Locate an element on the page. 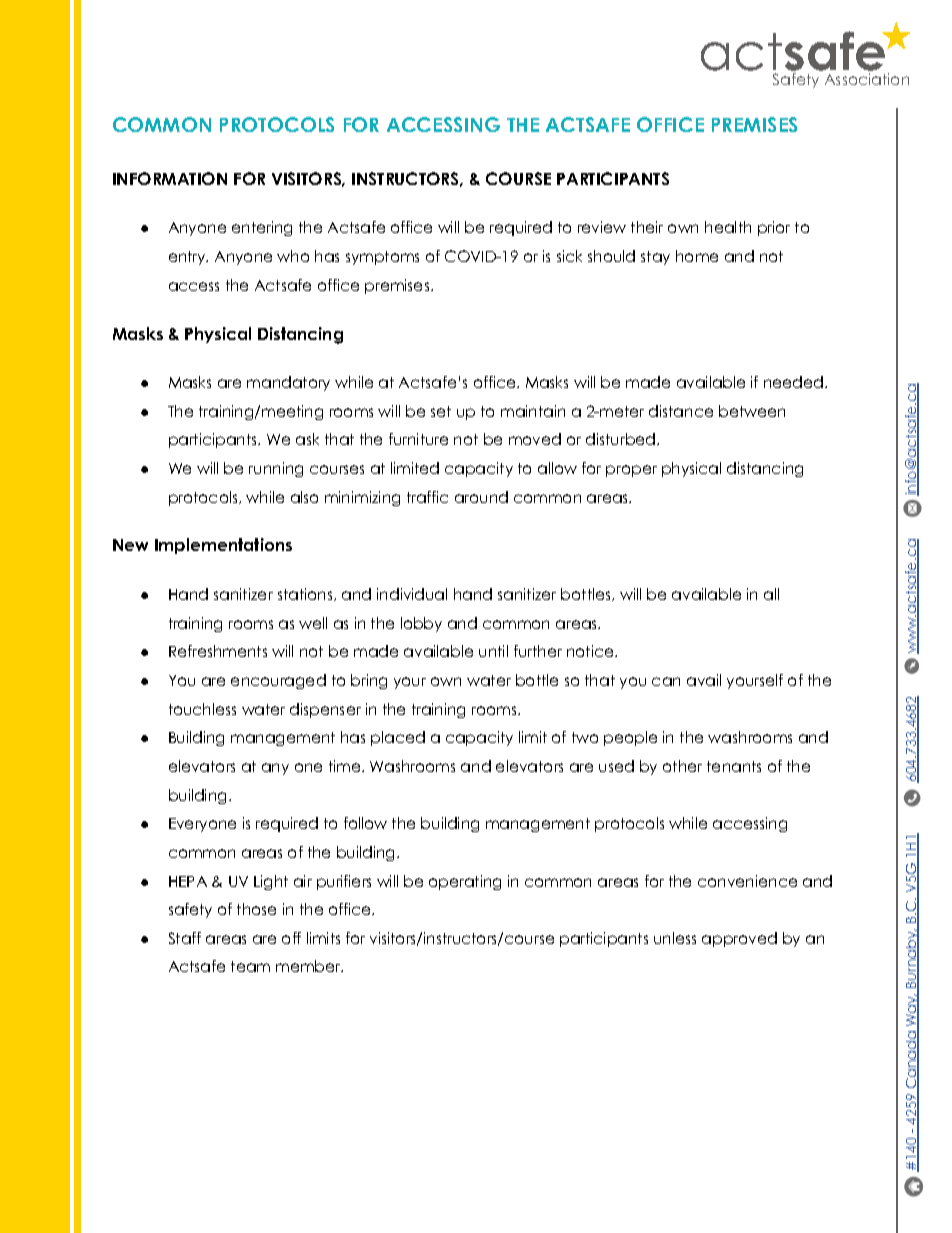  Association is located at coordinates (867, 79).
